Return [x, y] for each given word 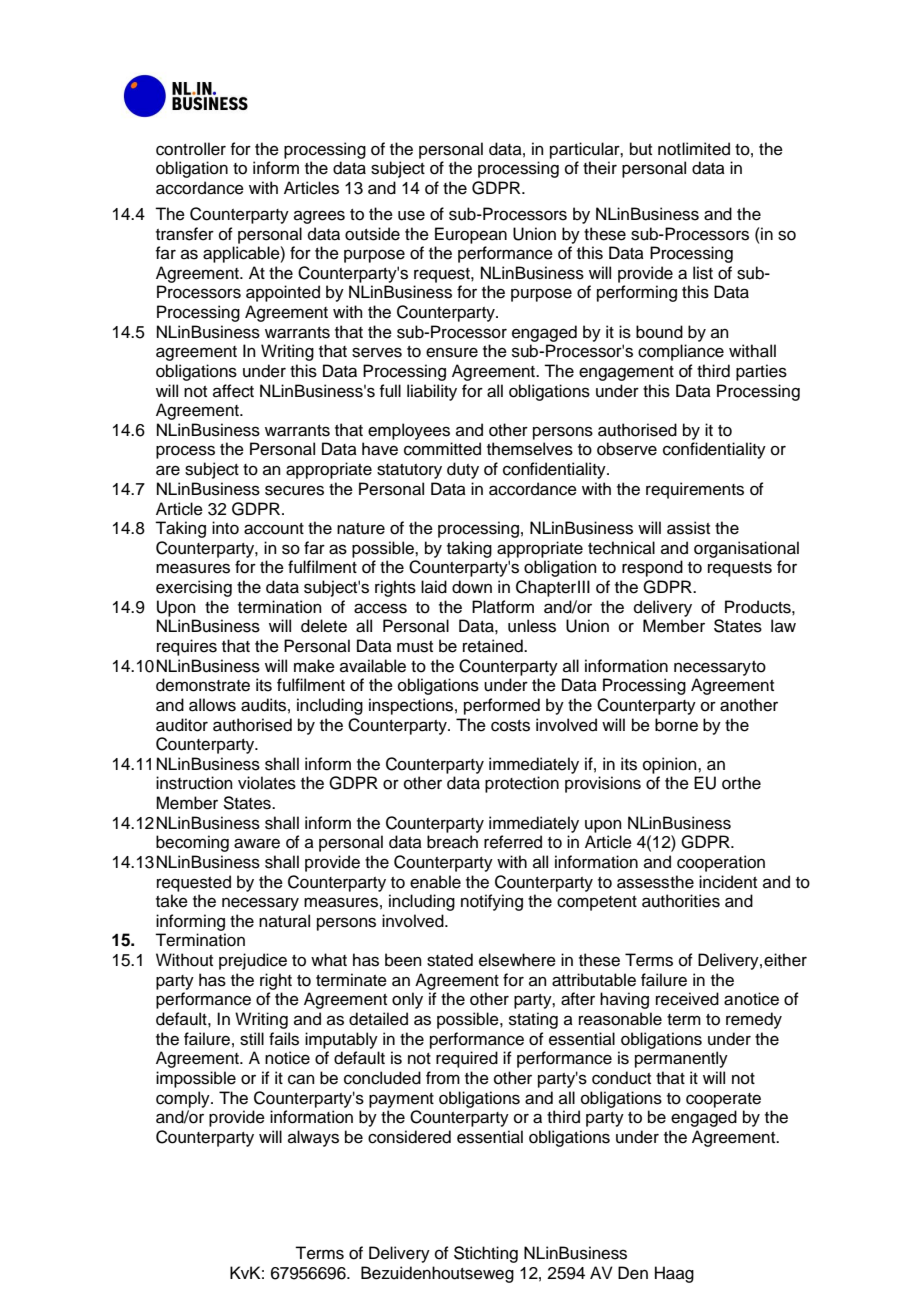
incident [728, 882]
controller [191, 149]
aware [257, 843]
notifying [492, 902]
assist [688, 528]
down [472, 587]
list [703, 273]
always [313, 1138]
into [225, 528]
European [471, 235]
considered [409, 1137]
